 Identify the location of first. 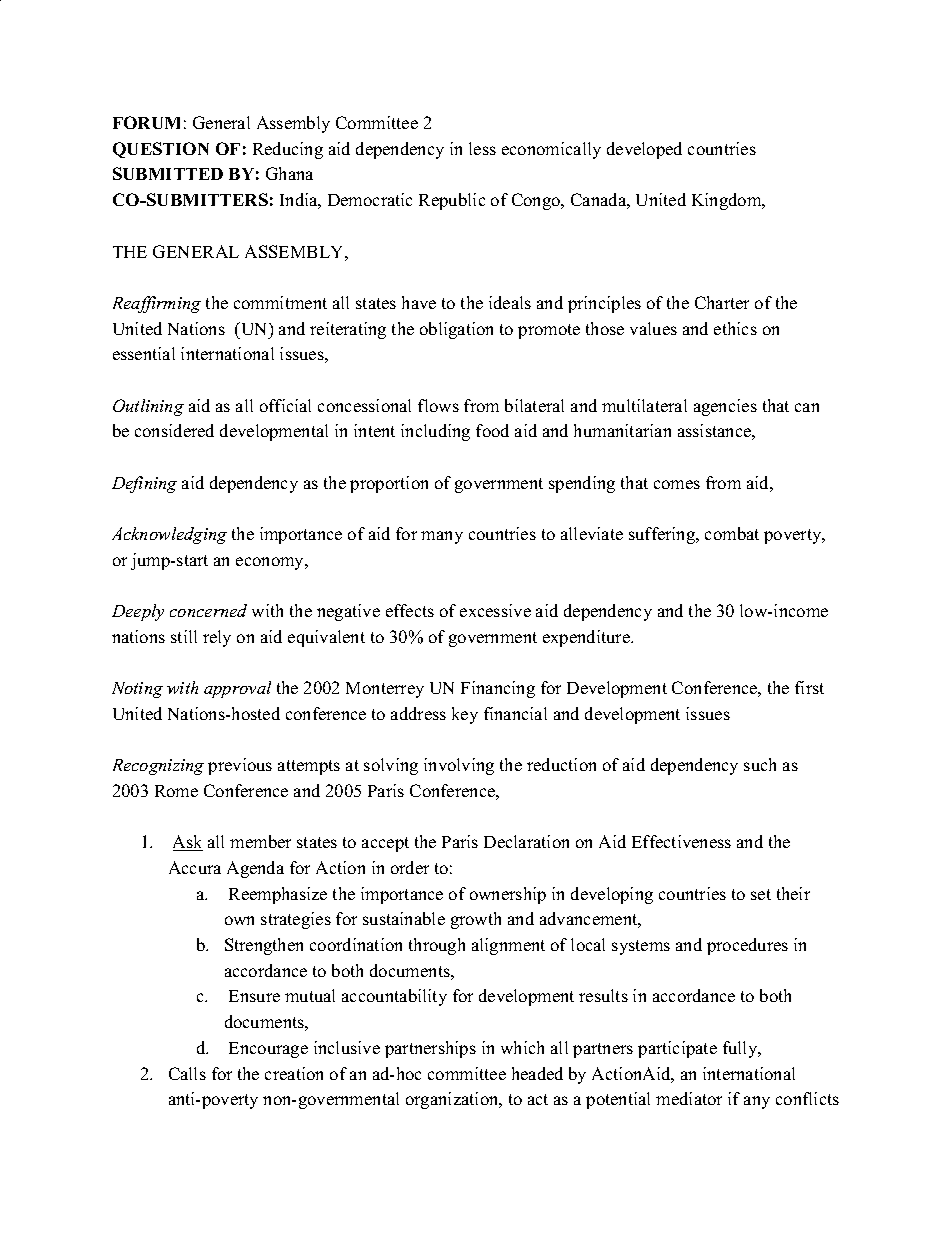
(809, 687).
